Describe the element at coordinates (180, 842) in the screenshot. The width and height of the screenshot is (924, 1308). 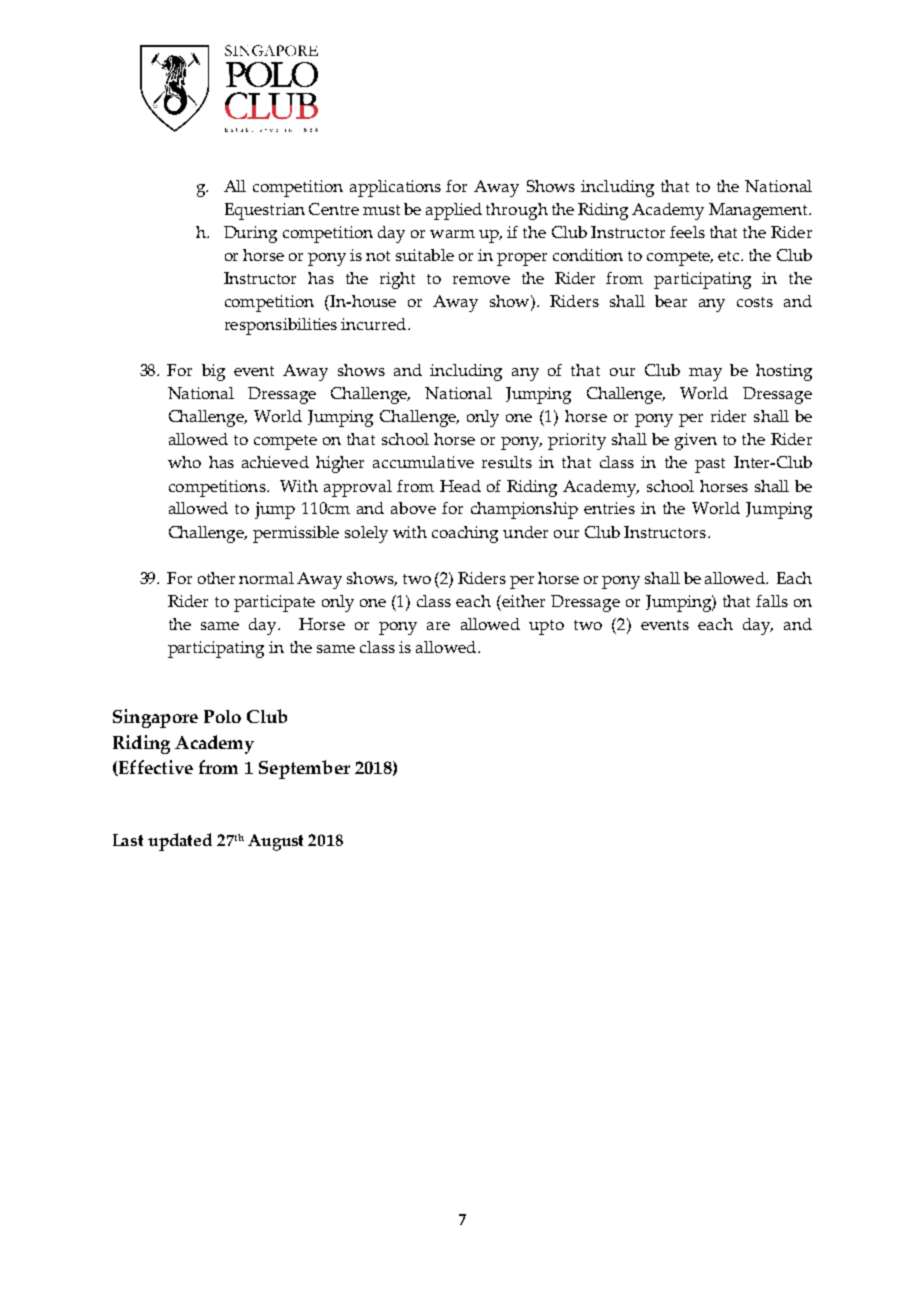
I see `updated` at that location.
